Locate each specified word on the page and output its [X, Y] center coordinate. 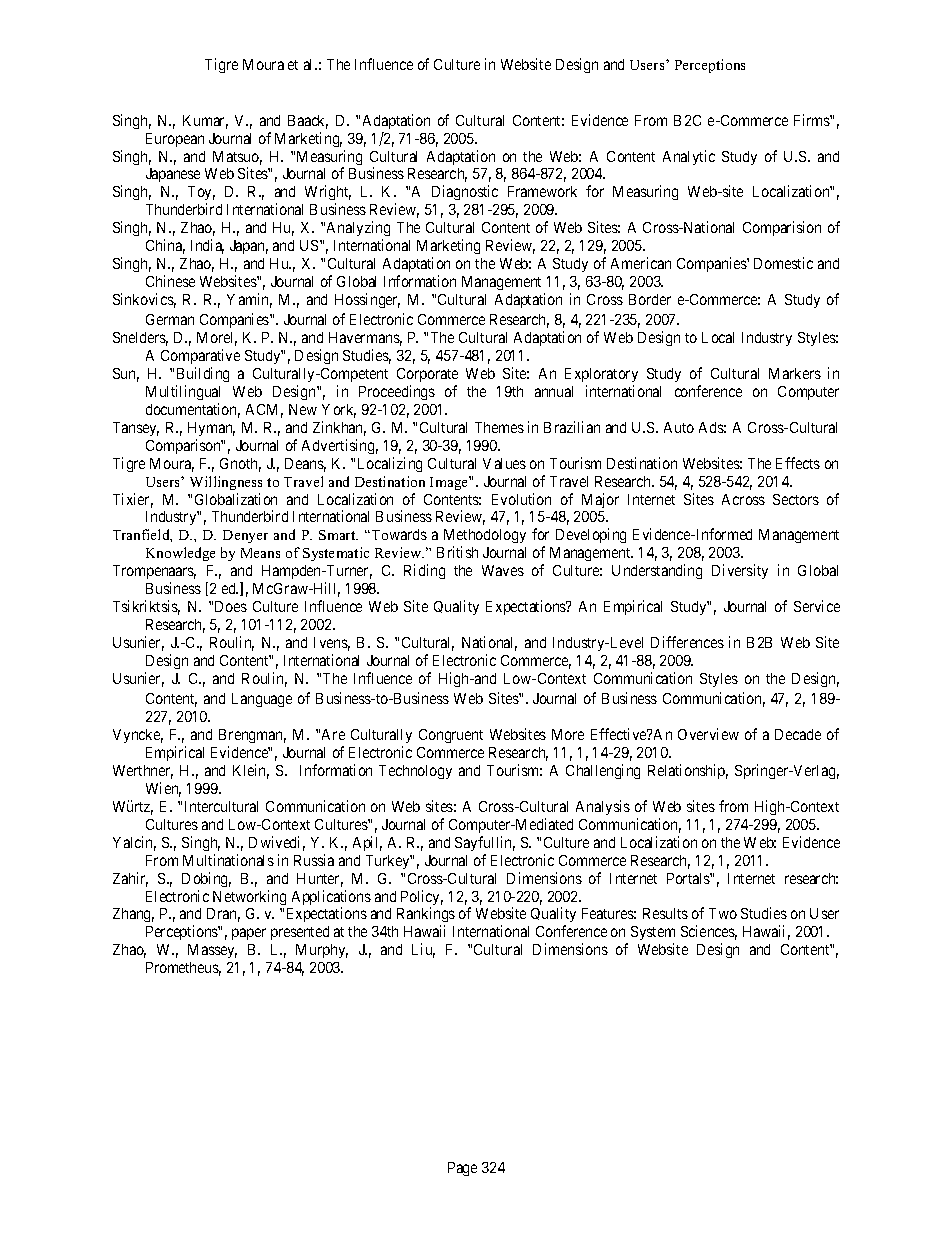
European [175, 140]
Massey [212, 951]
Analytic [689, 157]
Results [665, 913]
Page [462, 1169]
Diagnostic [465, 192]
